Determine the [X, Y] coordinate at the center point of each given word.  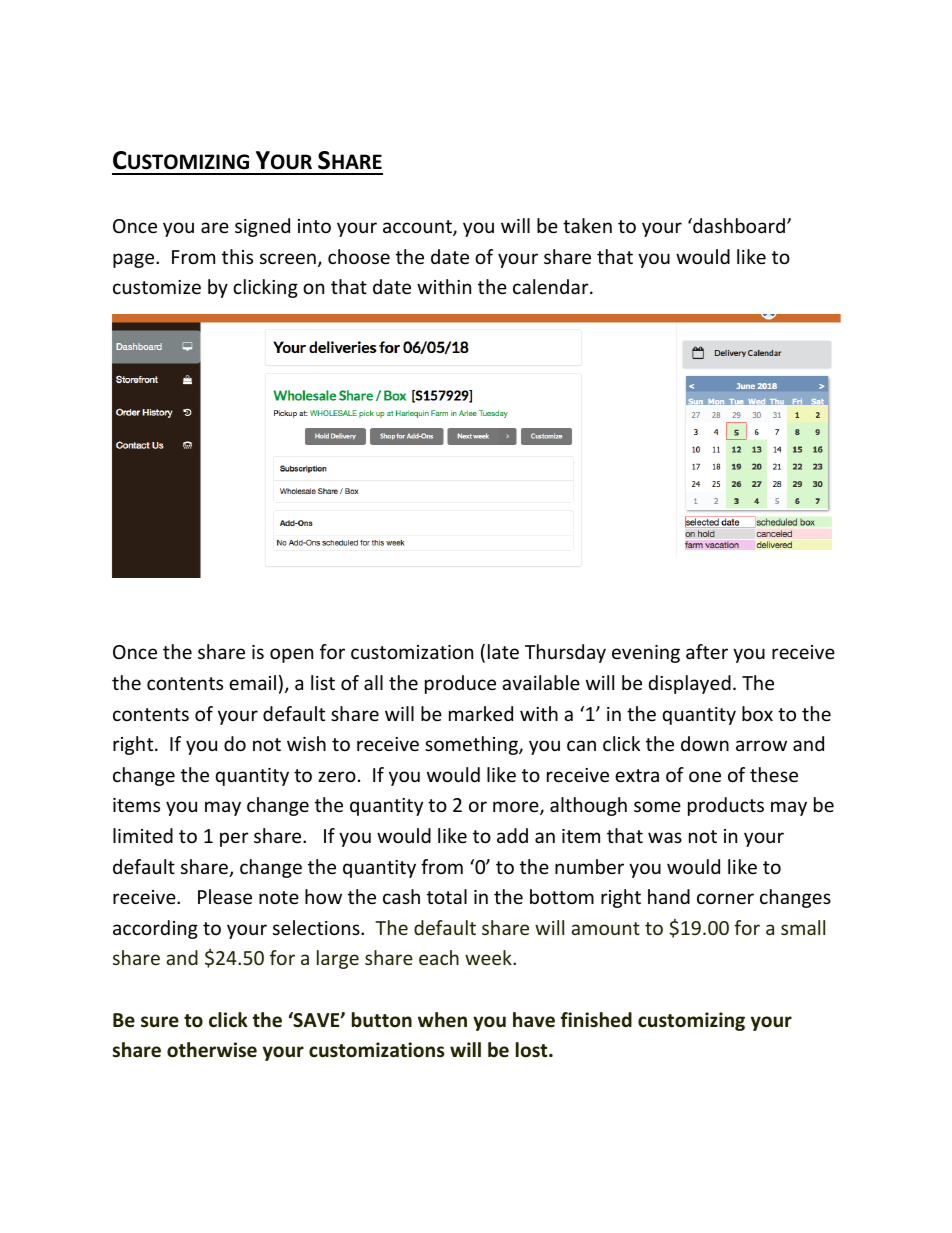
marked [481, 713]
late [503, 651]
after [707, 651]
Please [225, 896]
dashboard [739, 225]
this [237, 256]
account [418, 228]
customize [157, 287]
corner [725, 898]
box [757, 713]
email [252, 682]
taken [587, 225]
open [291, 655]
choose [359, 256]
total [447, 896]
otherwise [212, 1050]
